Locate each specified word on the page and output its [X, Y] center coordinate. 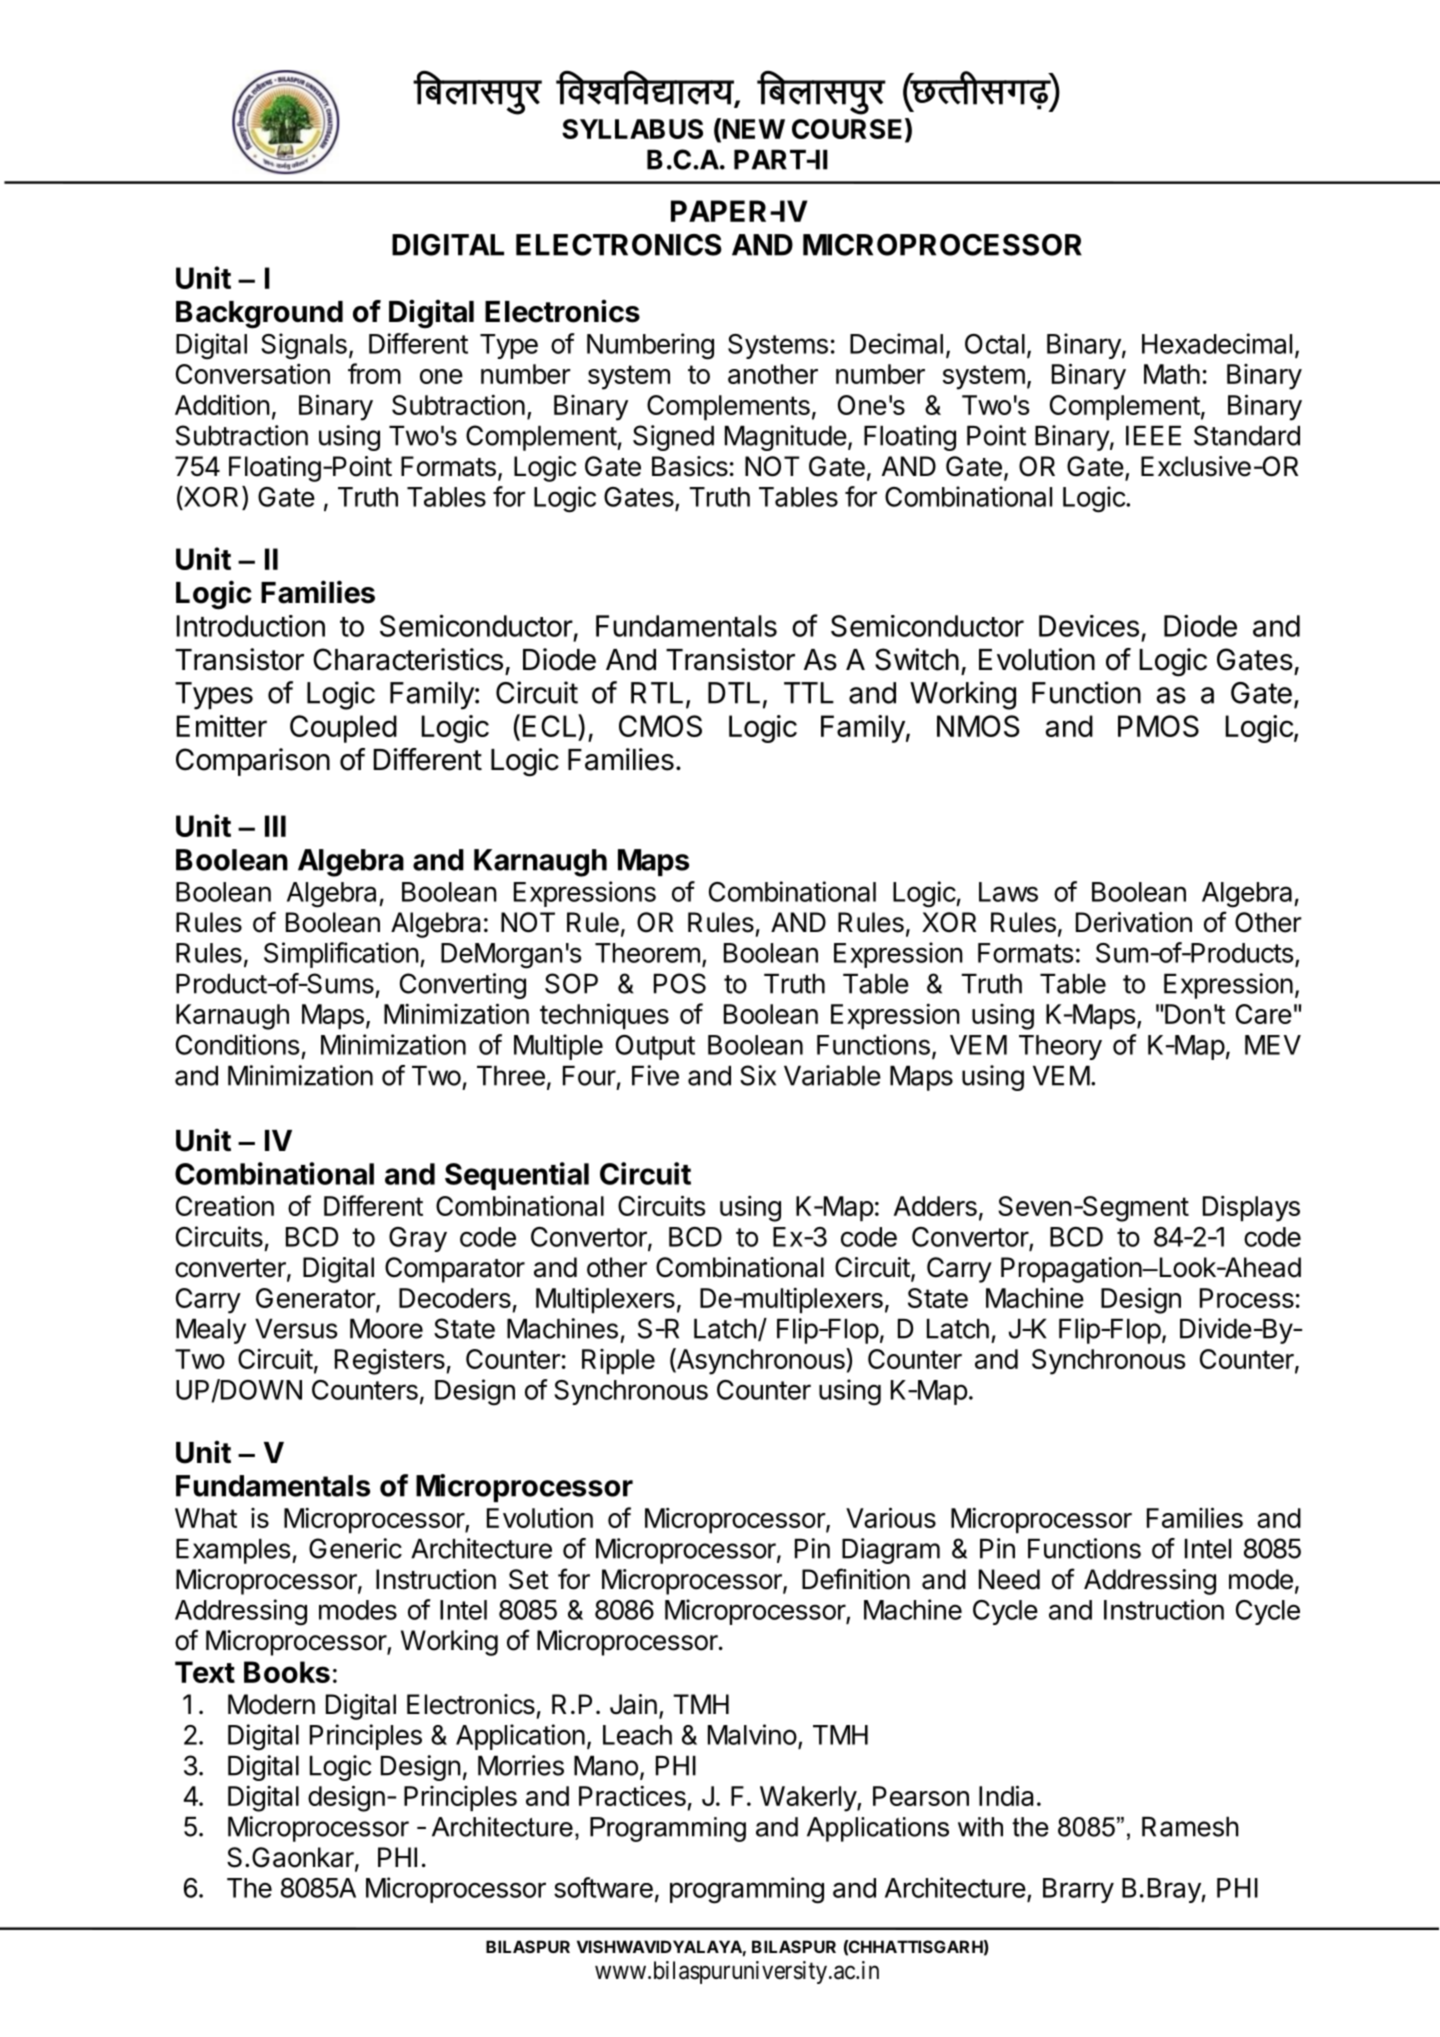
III [275, 826]
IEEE [1153, 436]
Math [1172, 374]
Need [1009, 1579]
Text [205, 1672]
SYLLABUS [632, 129]
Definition [856, 1579]
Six [758, 1075]
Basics [690, 466]
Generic [355, 1548]
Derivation [1134, 922]
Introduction [250, 626]
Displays [1251, 1208]
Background [259, 315]
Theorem [647, 953]
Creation [225, 1205]
